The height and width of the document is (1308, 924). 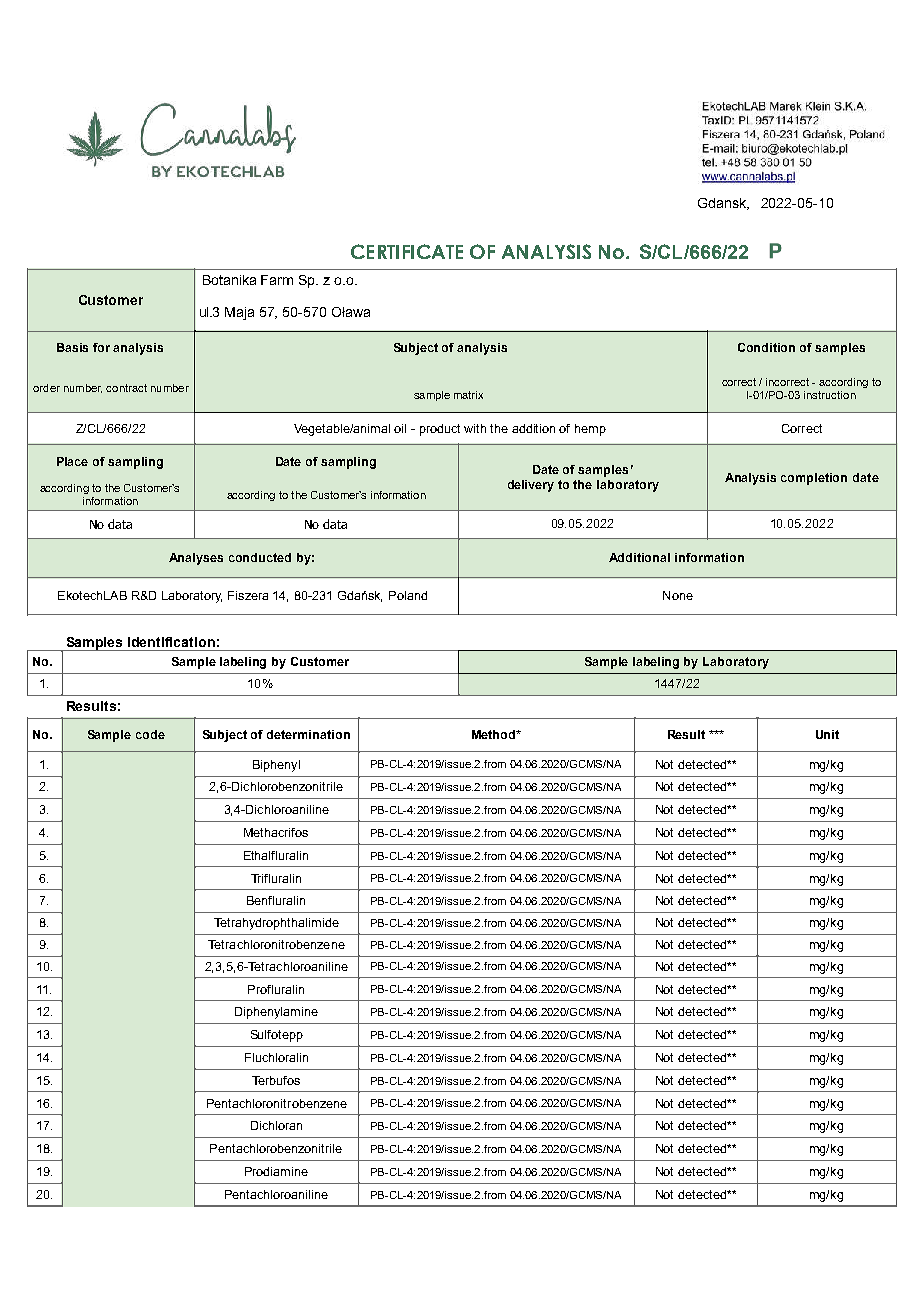 I want to click on completion, so click(x=814, y=479).
